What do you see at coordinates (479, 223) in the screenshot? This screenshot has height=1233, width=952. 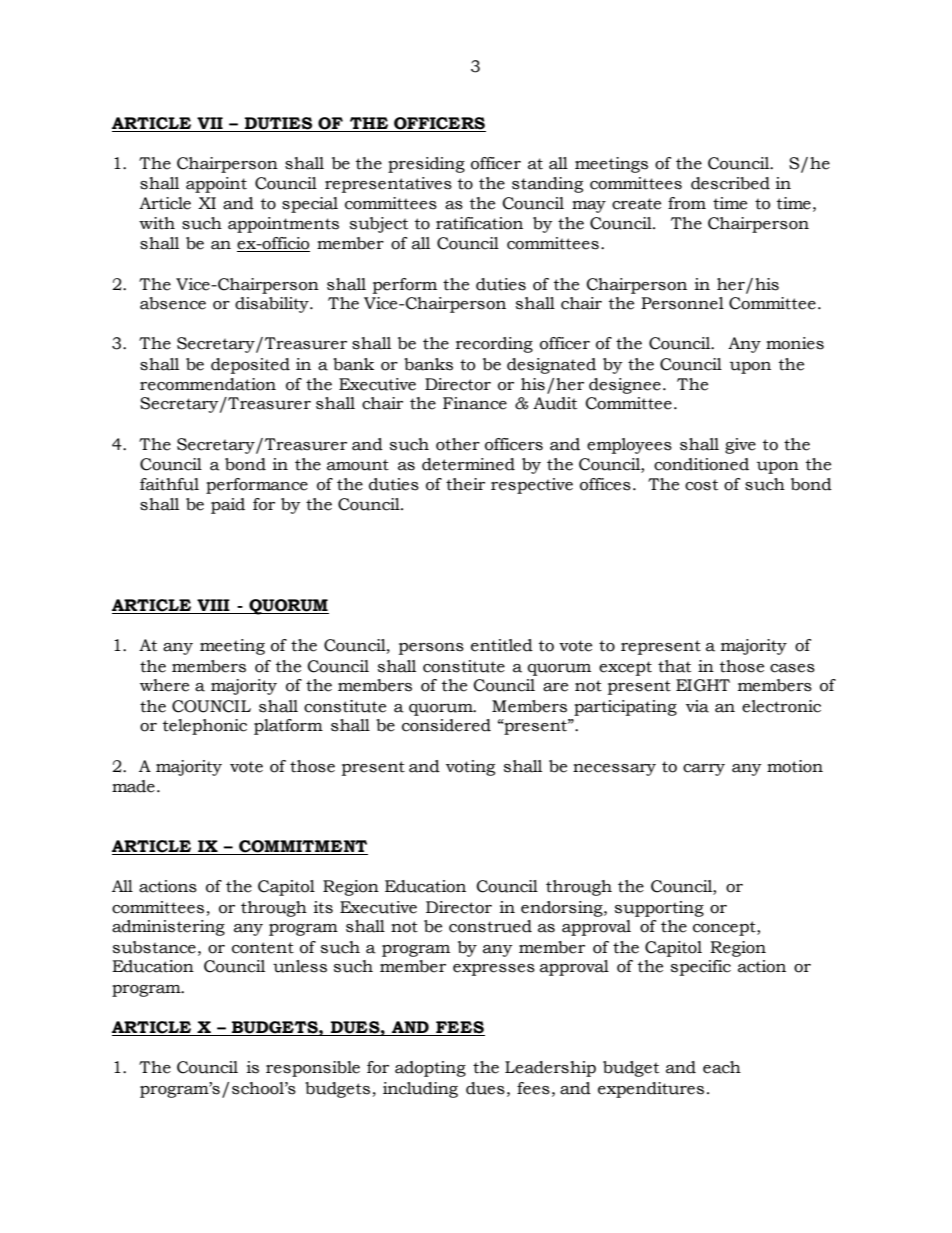 I see `ratification` at bounding box center [479, 223].
